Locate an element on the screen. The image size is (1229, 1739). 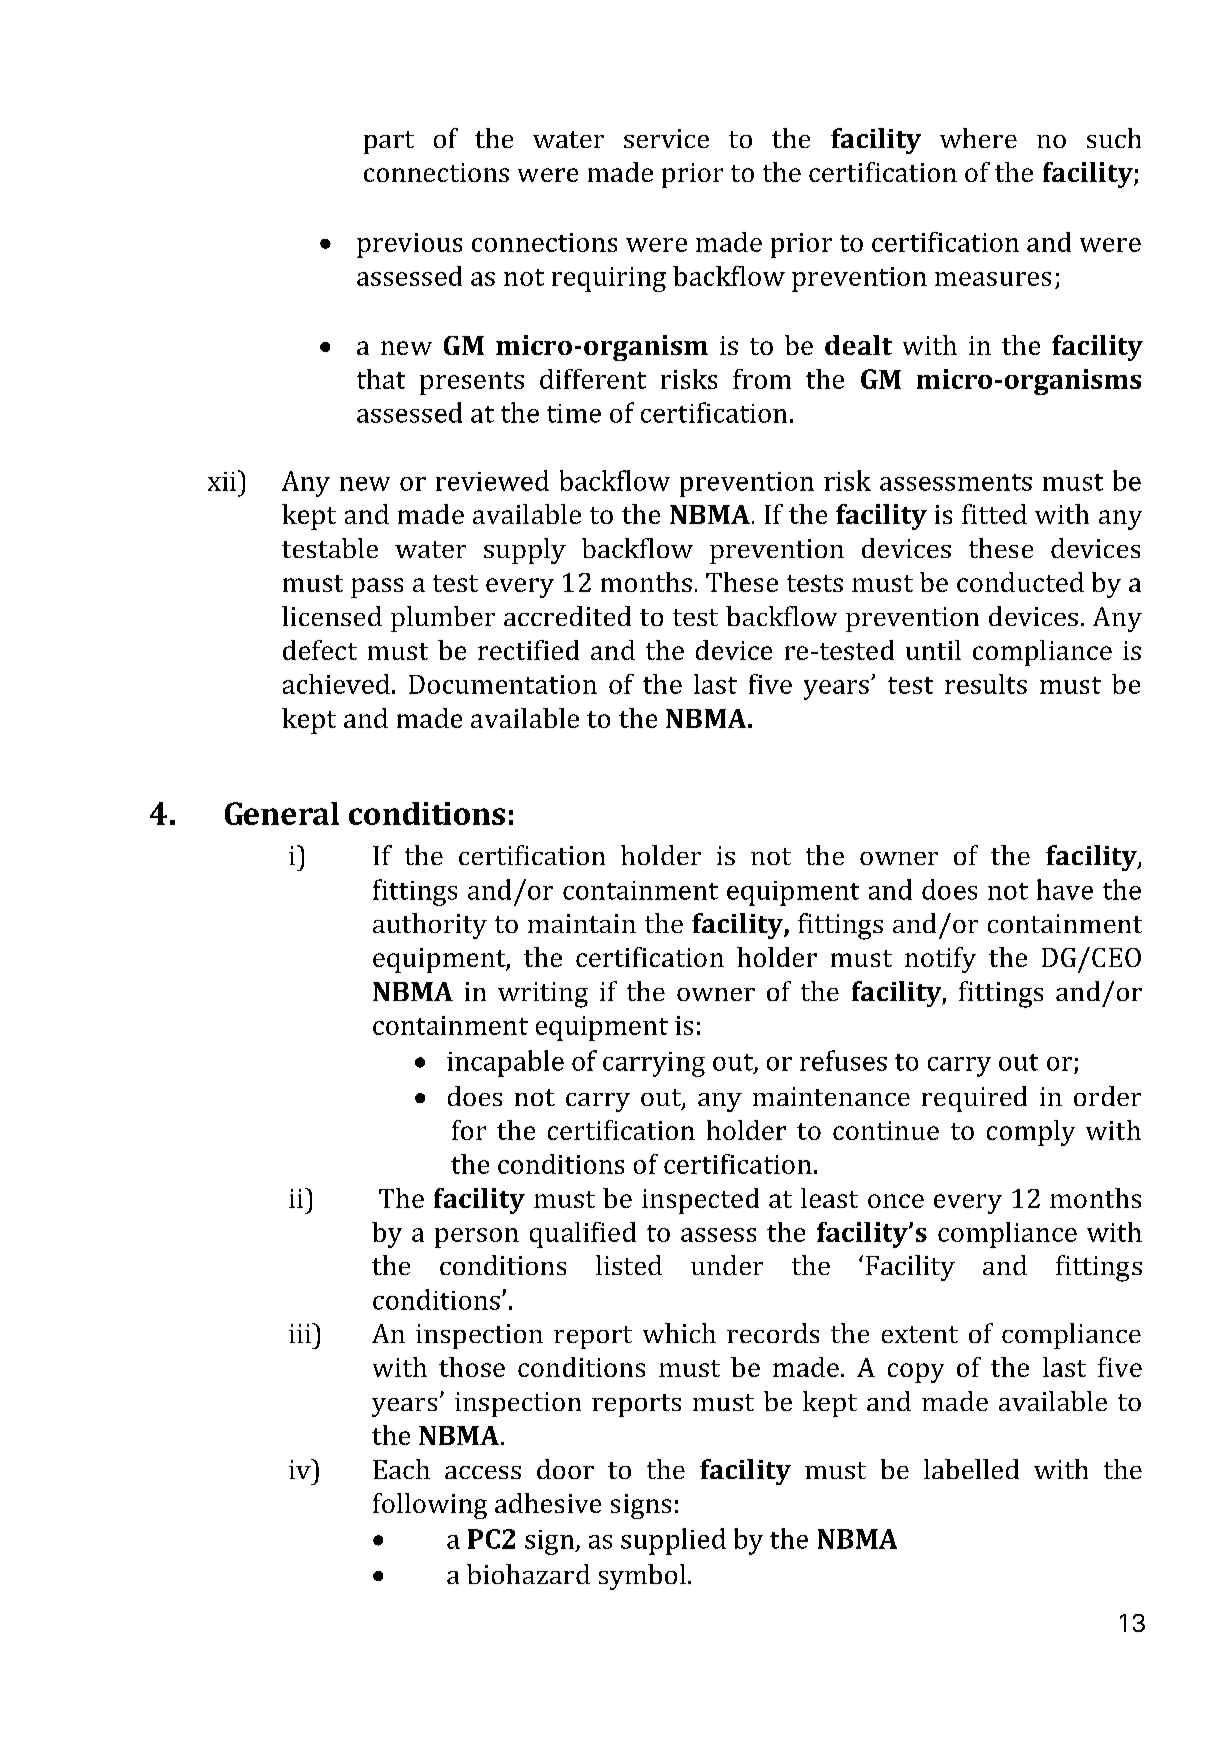
authority is located at coordinates (430, 926).
